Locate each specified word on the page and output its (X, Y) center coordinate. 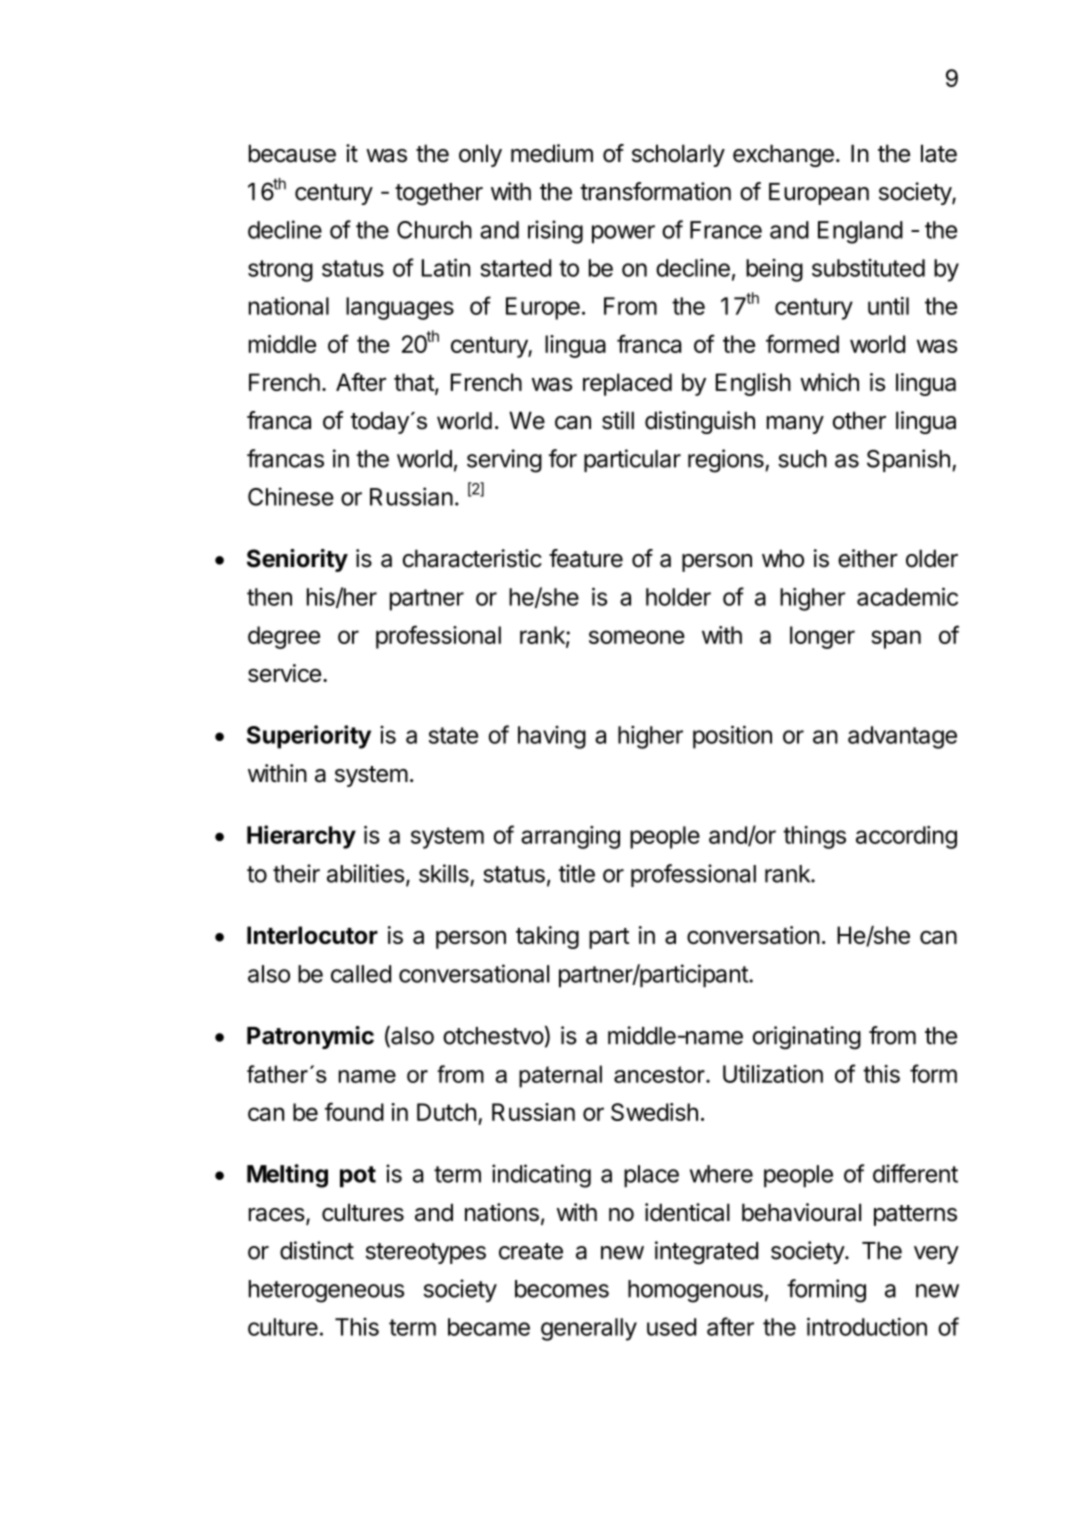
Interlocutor (312, 935)
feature (586, 558)
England (860, 232)
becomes (562, 1289)
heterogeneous (326, 1291)
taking (547, 937)
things (814, 837)
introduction (867, 1326)
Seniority (297, 560)
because (292, 153)
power (623, 234)
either (868, 558)
